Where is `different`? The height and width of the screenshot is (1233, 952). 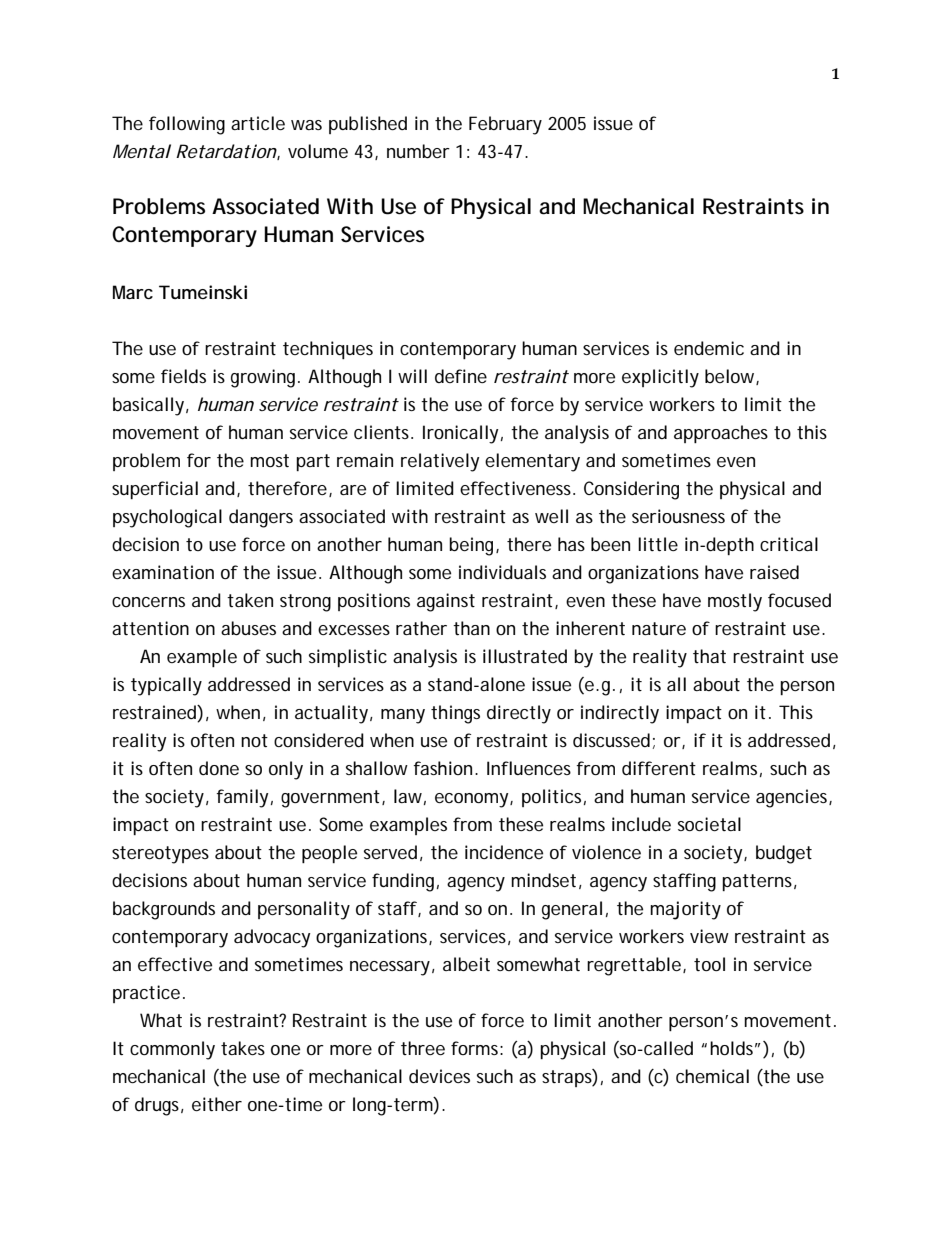
different is located at coordinates (659, 768).
